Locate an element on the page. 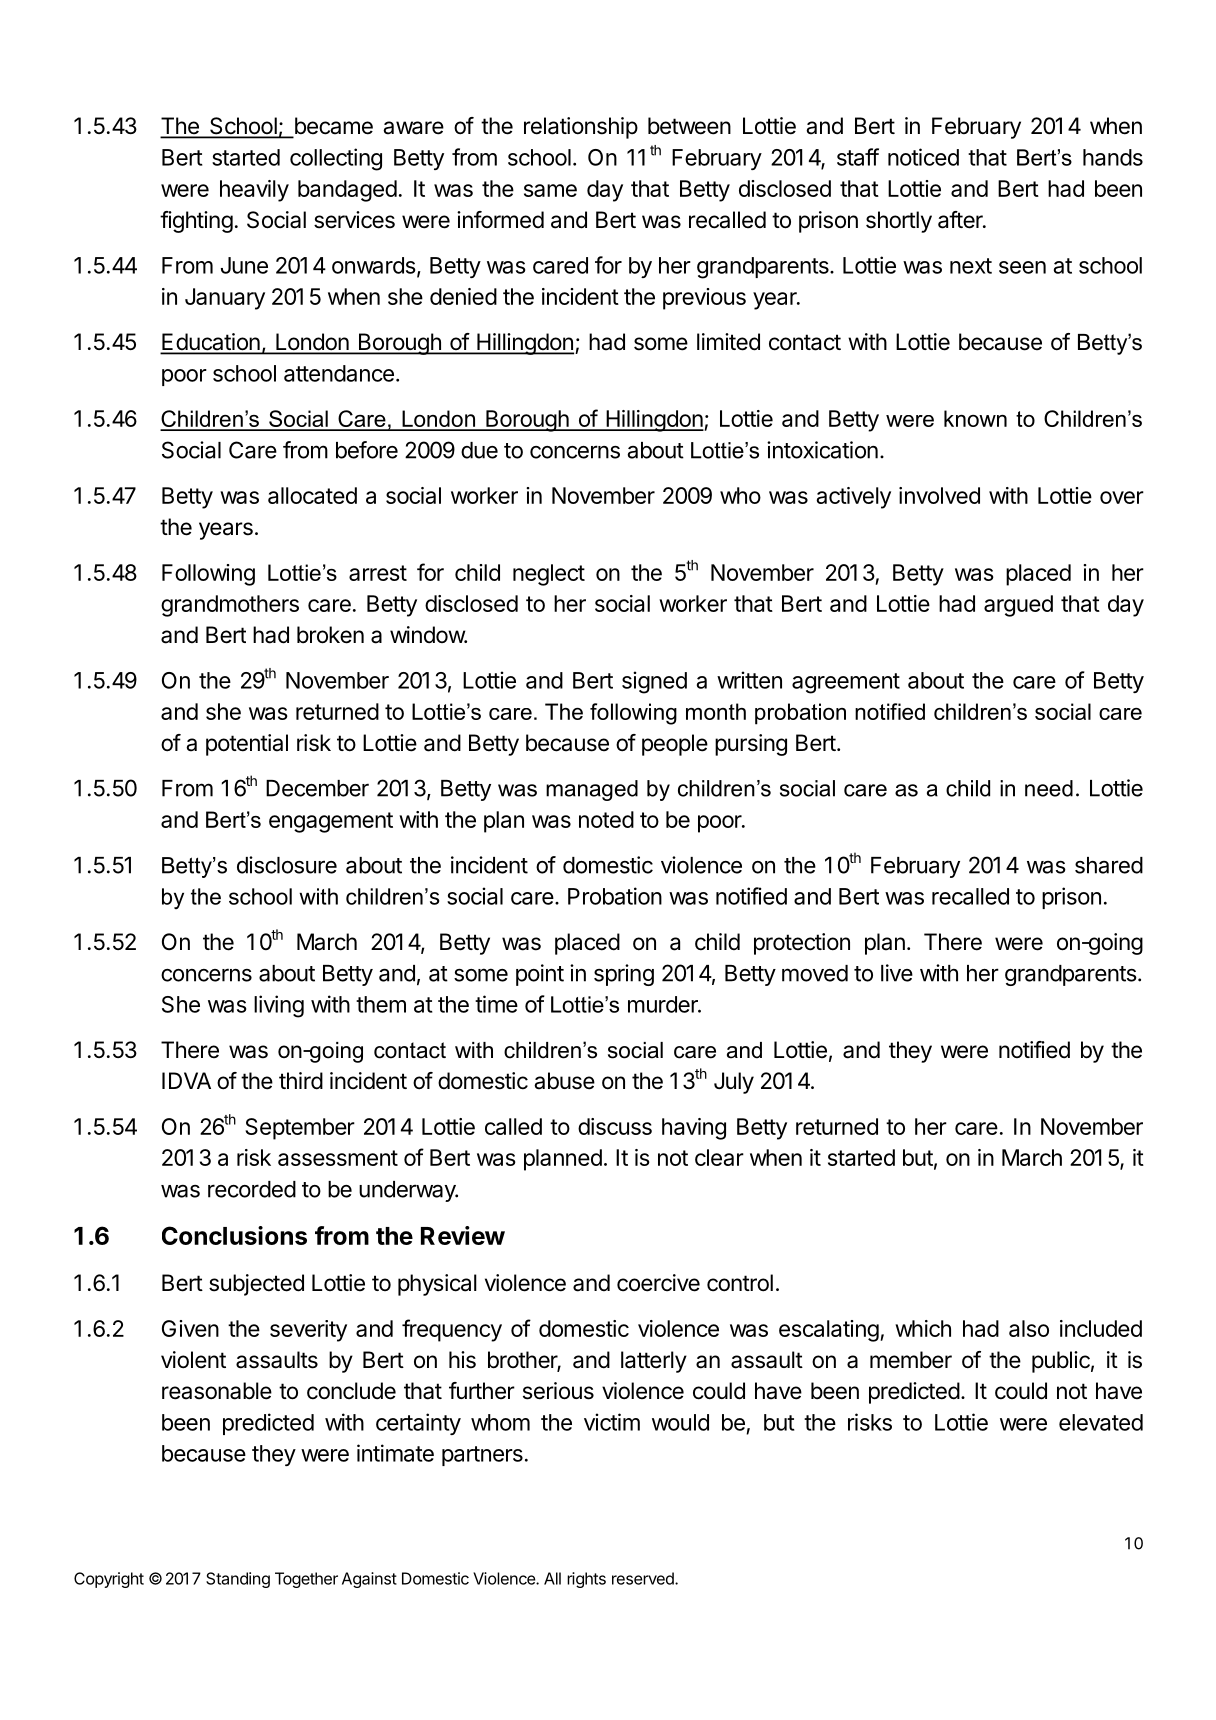  relationship is located at coordinates (581, 128).
